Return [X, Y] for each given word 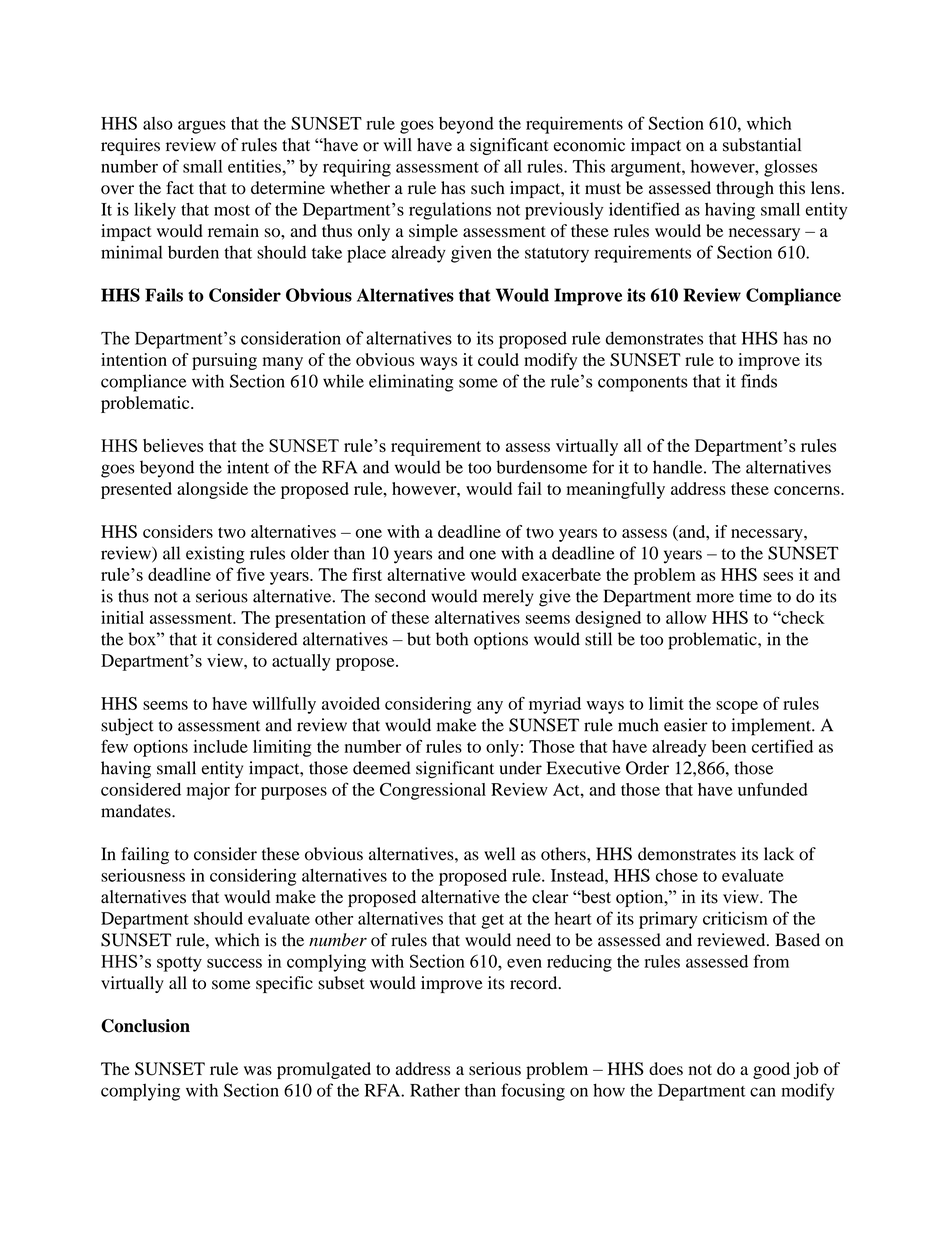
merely [508, 598]
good [771, 1070]
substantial [762, 145]
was [258, 1070]
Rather [435, 1090]
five [251, 574]
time [755, 596]
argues [202, 127]
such [488, 188]
